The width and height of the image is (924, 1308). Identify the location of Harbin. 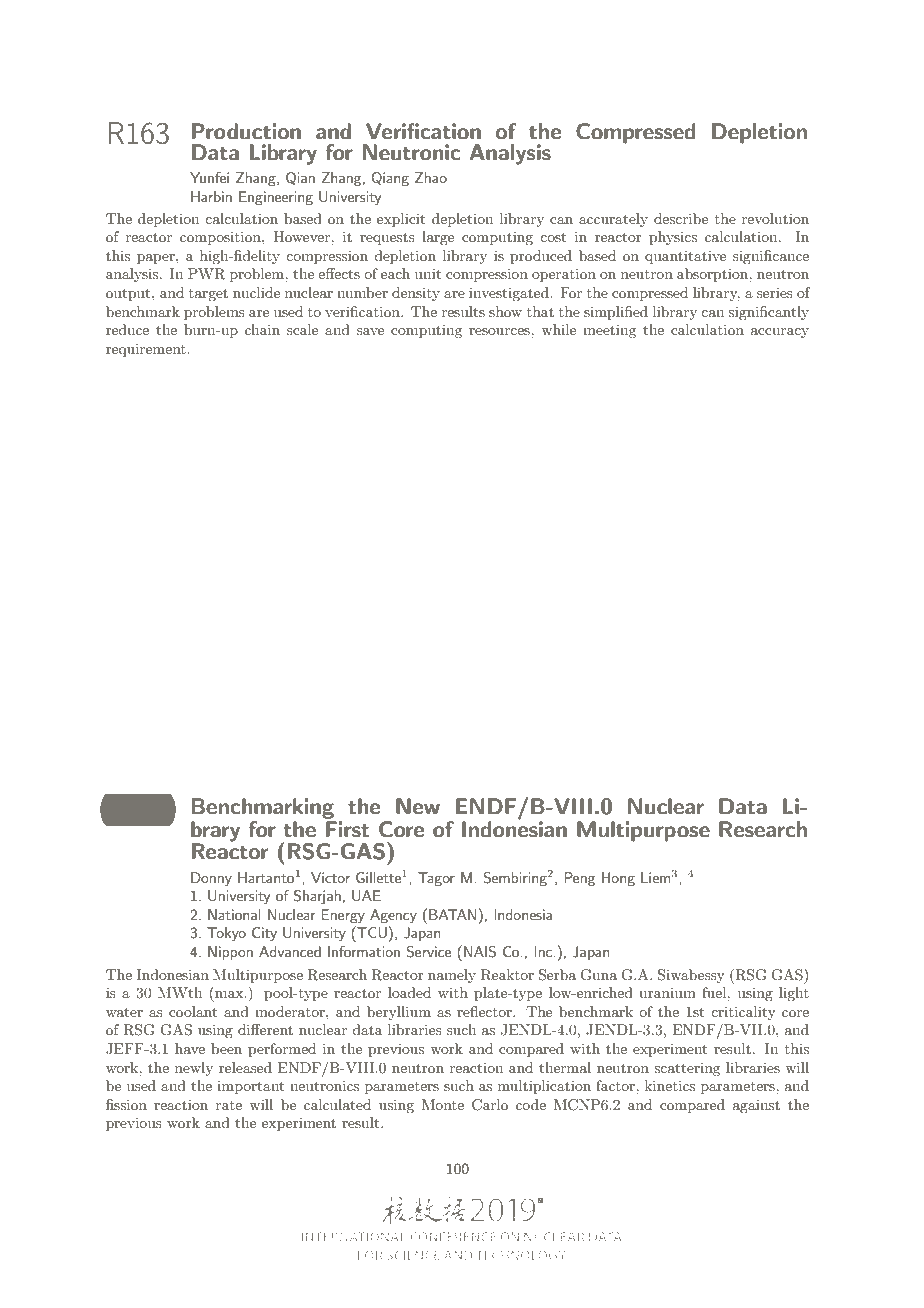
(211, 196).
